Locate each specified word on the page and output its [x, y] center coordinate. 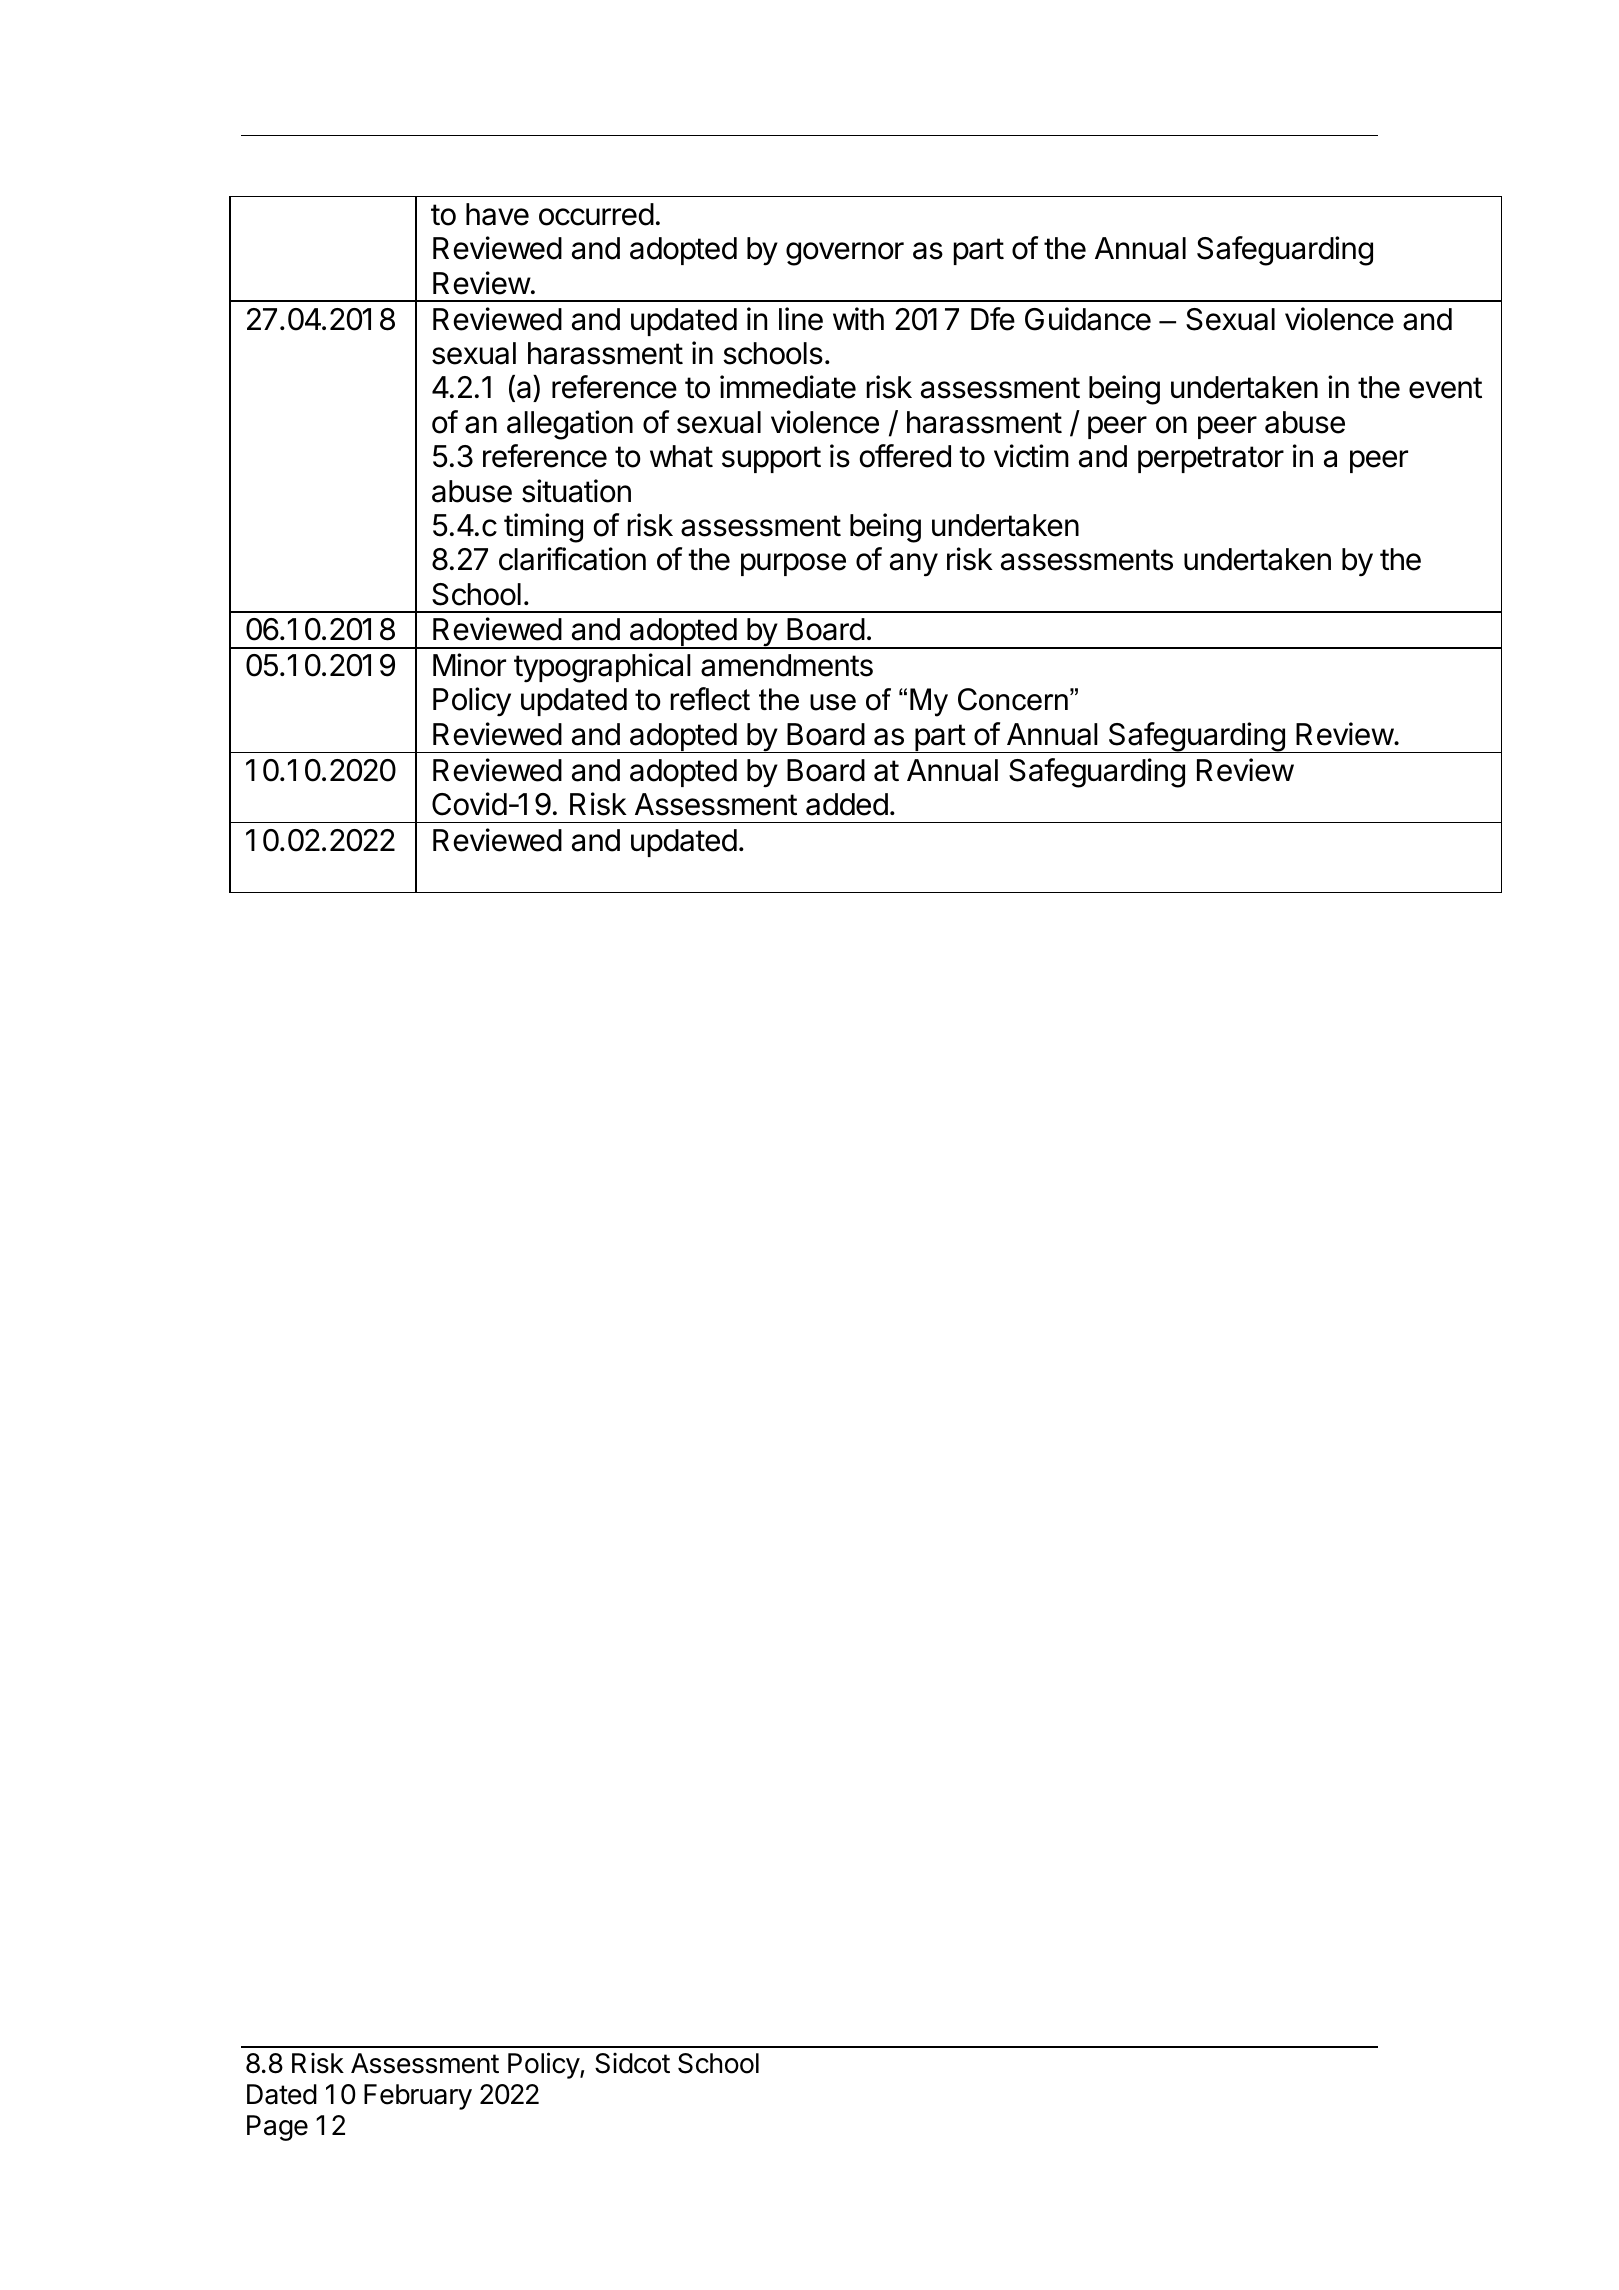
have [497, 214]
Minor [469, 665]
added [847, 804]
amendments [787, 665]
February [418, 2097]
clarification [572, 559]
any [914, 565]
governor [845, 254]
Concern [1013, 699]
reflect [710, 699]
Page [277, 2128]
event [1445, 388]
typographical [602, 668]
